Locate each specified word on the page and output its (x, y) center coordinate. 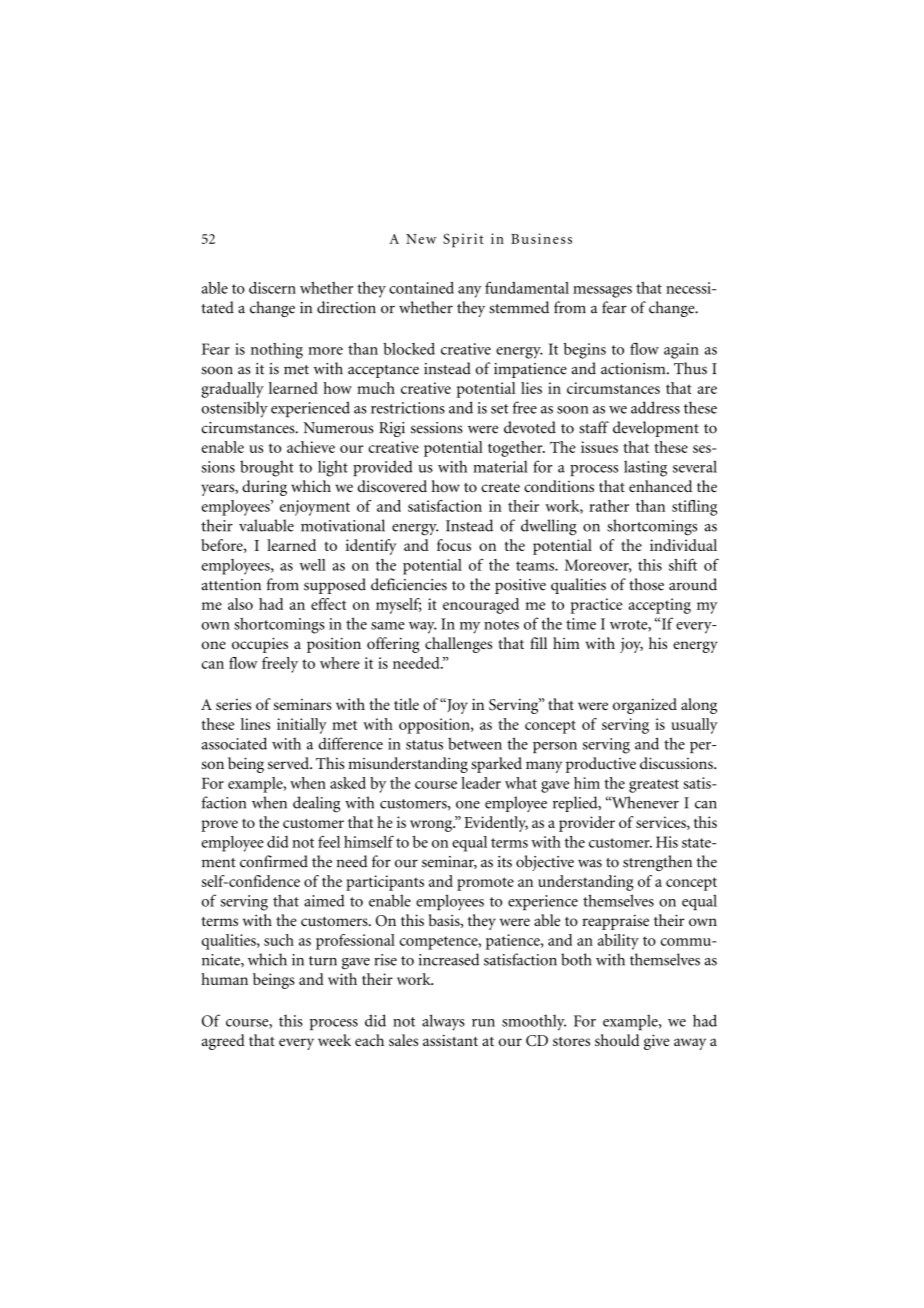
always (443, 1022)
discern (272, 288)
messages (602, 292)
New (421, 239)
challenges (458, 645)
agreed (223, 1042)
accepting (660, 606)
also (240, 604)
